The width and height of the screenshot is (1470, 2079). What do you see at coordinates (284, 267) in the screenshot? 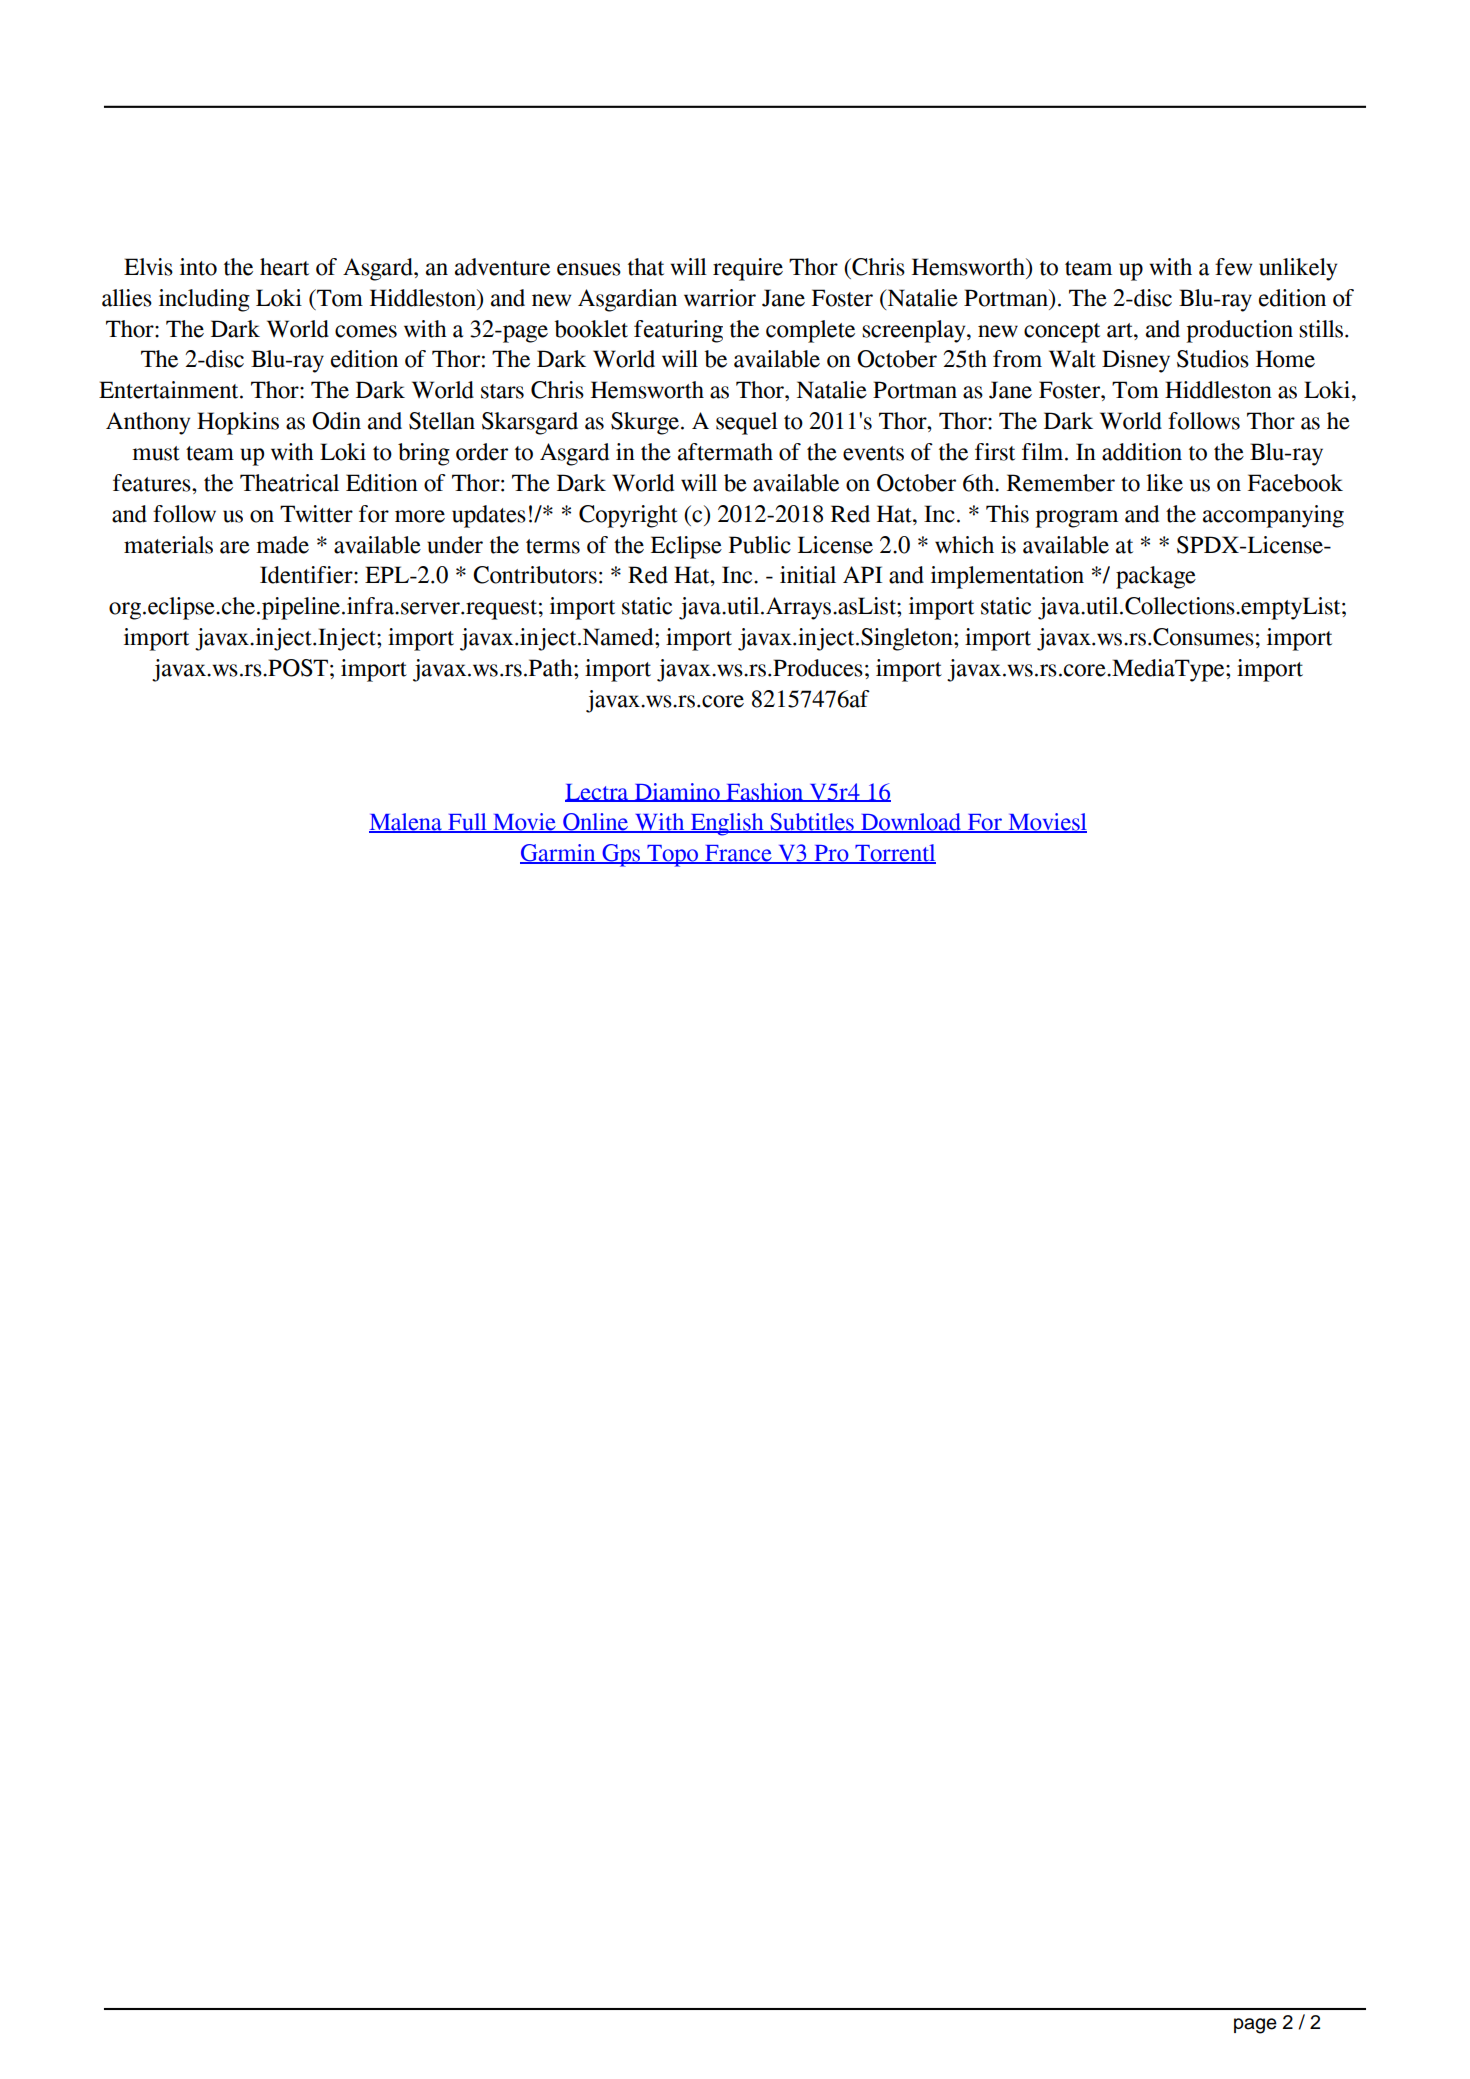
I see `heart` at bounding box center [284, 267].
